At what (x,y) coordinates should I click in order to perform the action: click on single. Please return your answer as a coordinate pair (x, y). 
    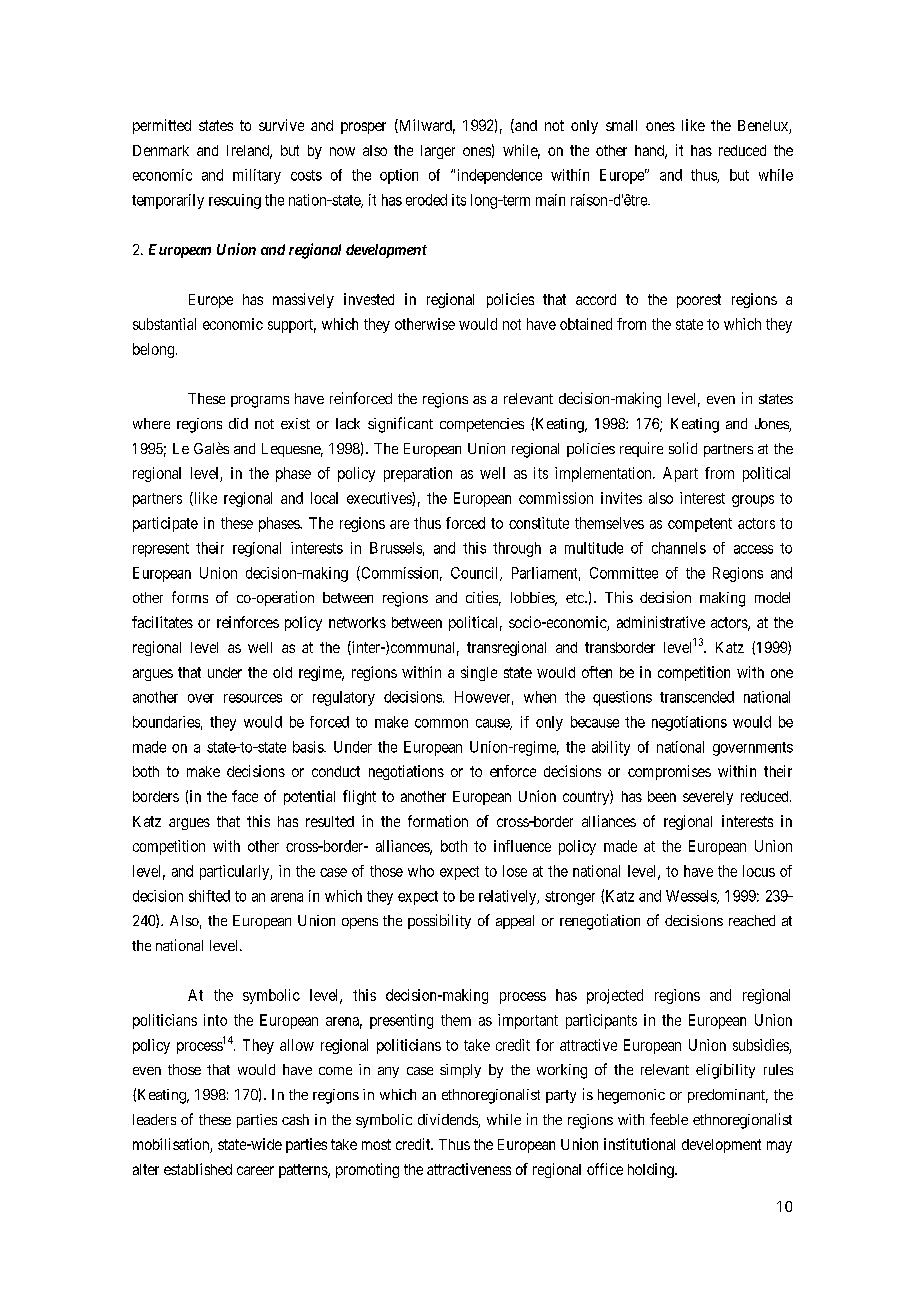
    Looking at the image, I should click on (479, 673).
